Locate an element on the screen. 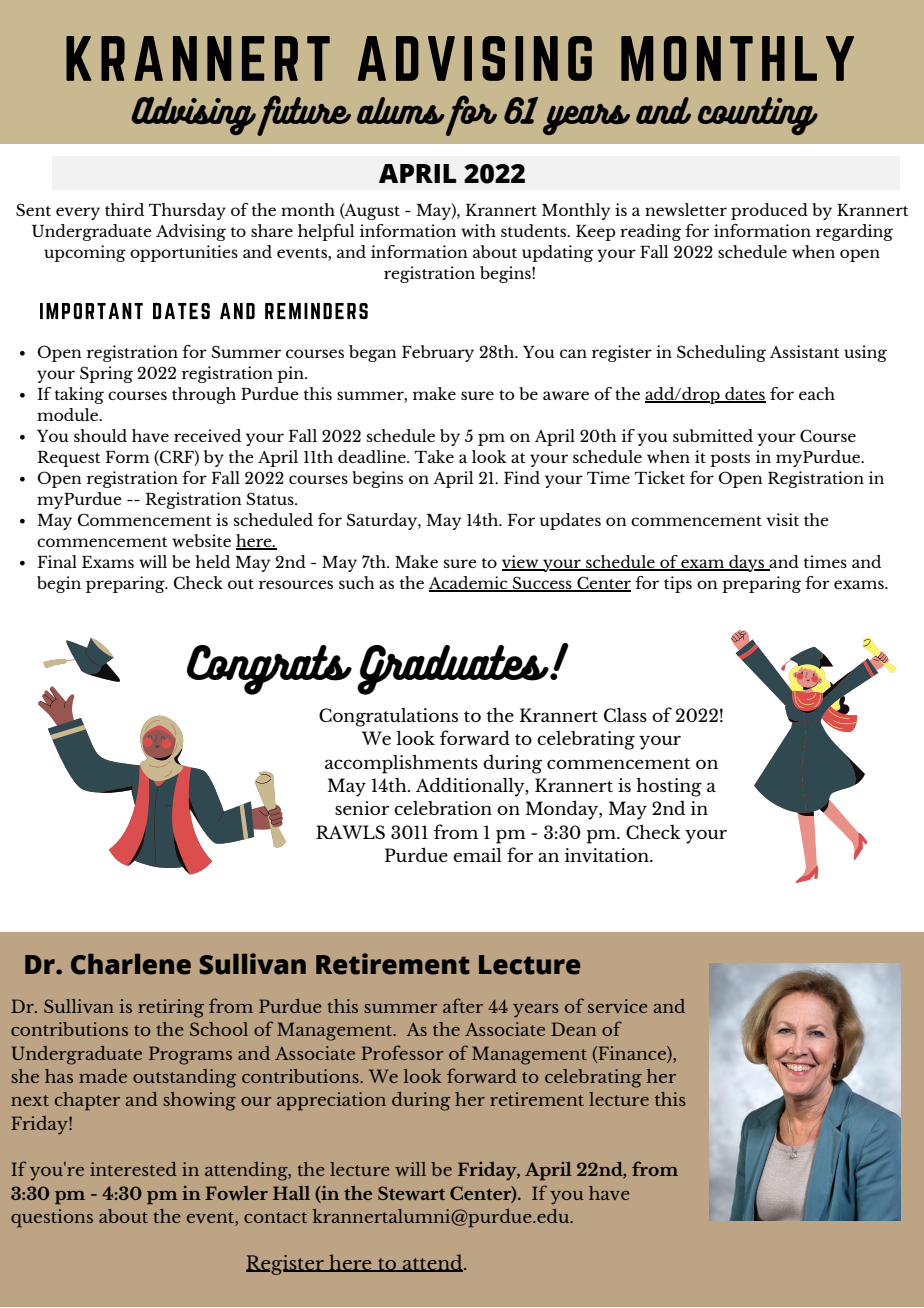 This screenshot has height=1308, width=924. third is located at coordinates (124, 209).
